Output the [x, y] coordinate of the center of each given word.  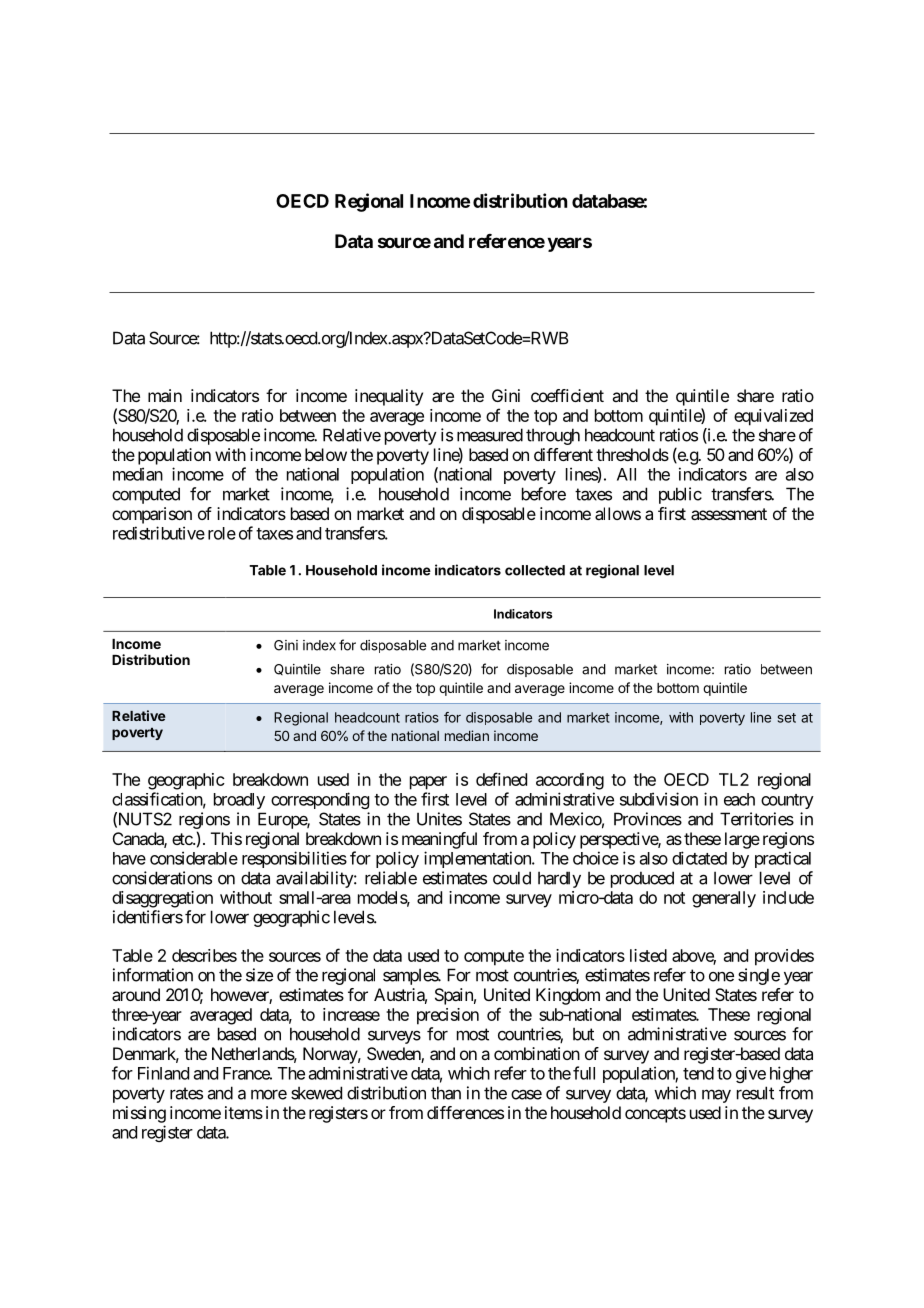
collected [535, 570]
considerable [194, 858]
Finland [163, 1073]
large [742, 840]
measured [490, 435]
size [259, 975]
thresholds [632, 454]
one [721, 977]
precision [448, 1016]
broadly [239, 801]
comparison [152, 515]
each [739, 799]
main [165, 395]
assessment [729, 514]
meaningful [439, 840]
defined [501, 779]
